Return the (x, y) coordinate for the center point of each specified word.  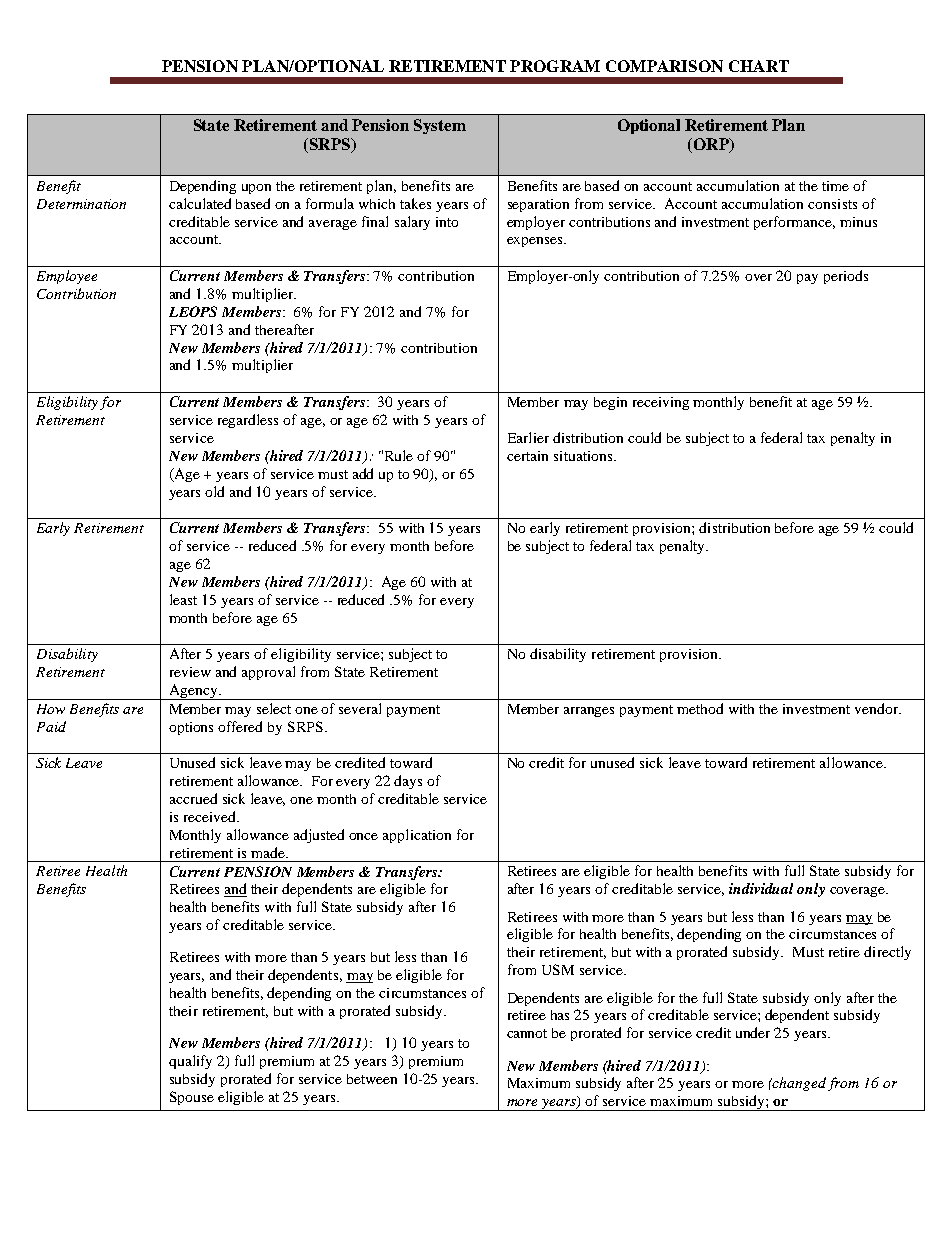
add (363, 473)
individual (761, 888)
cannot (527, 1033)
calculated (200, 203)
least (183, 599)
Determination (81, 204)
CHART (759, 66)
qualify (190, 1062)
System (440, 126)
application (417, 836)
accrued (193, 798)
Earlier (528, 437)
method (700, 708)
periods (846, 277)
